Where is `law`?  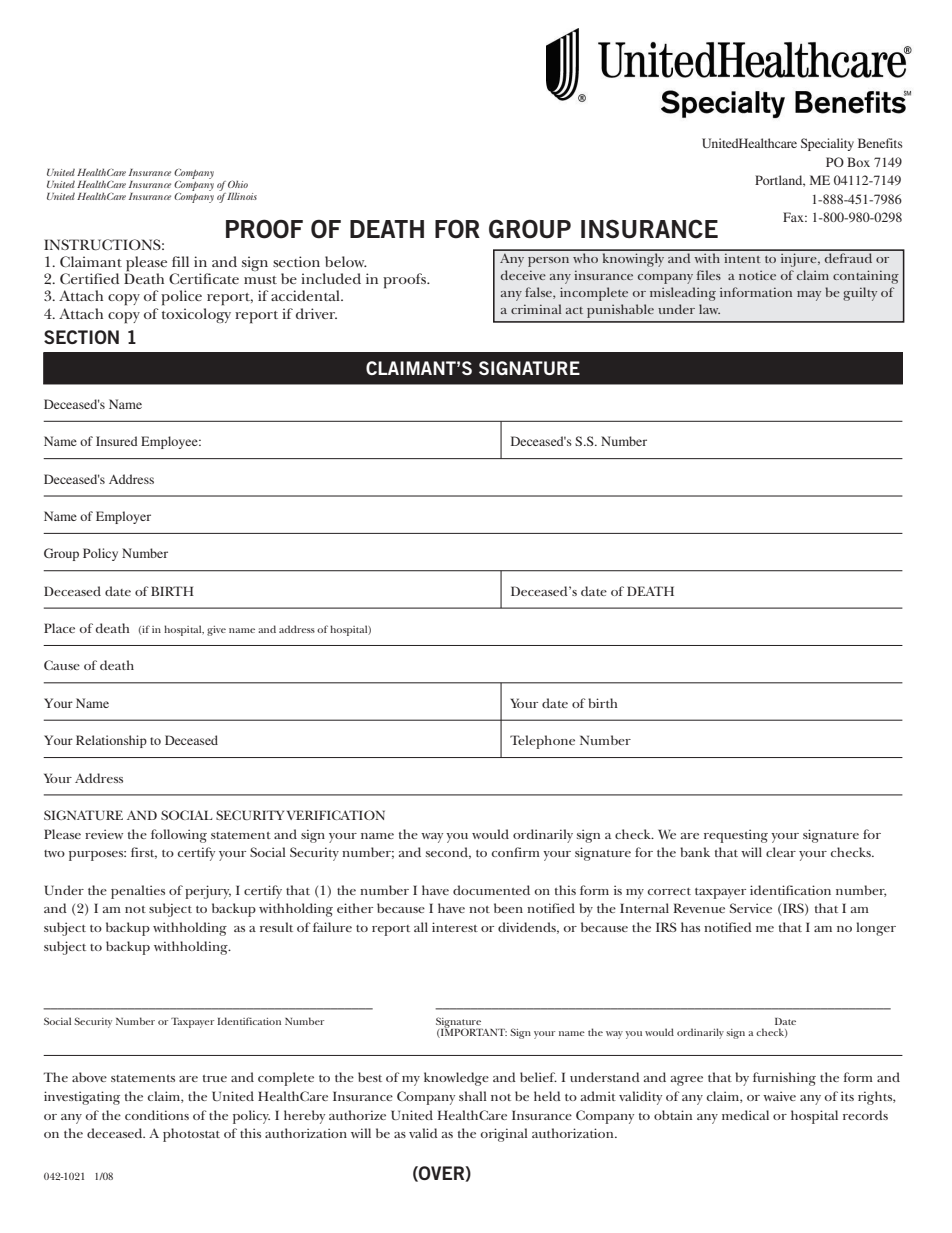 law is located at coordinates (709, 309).
